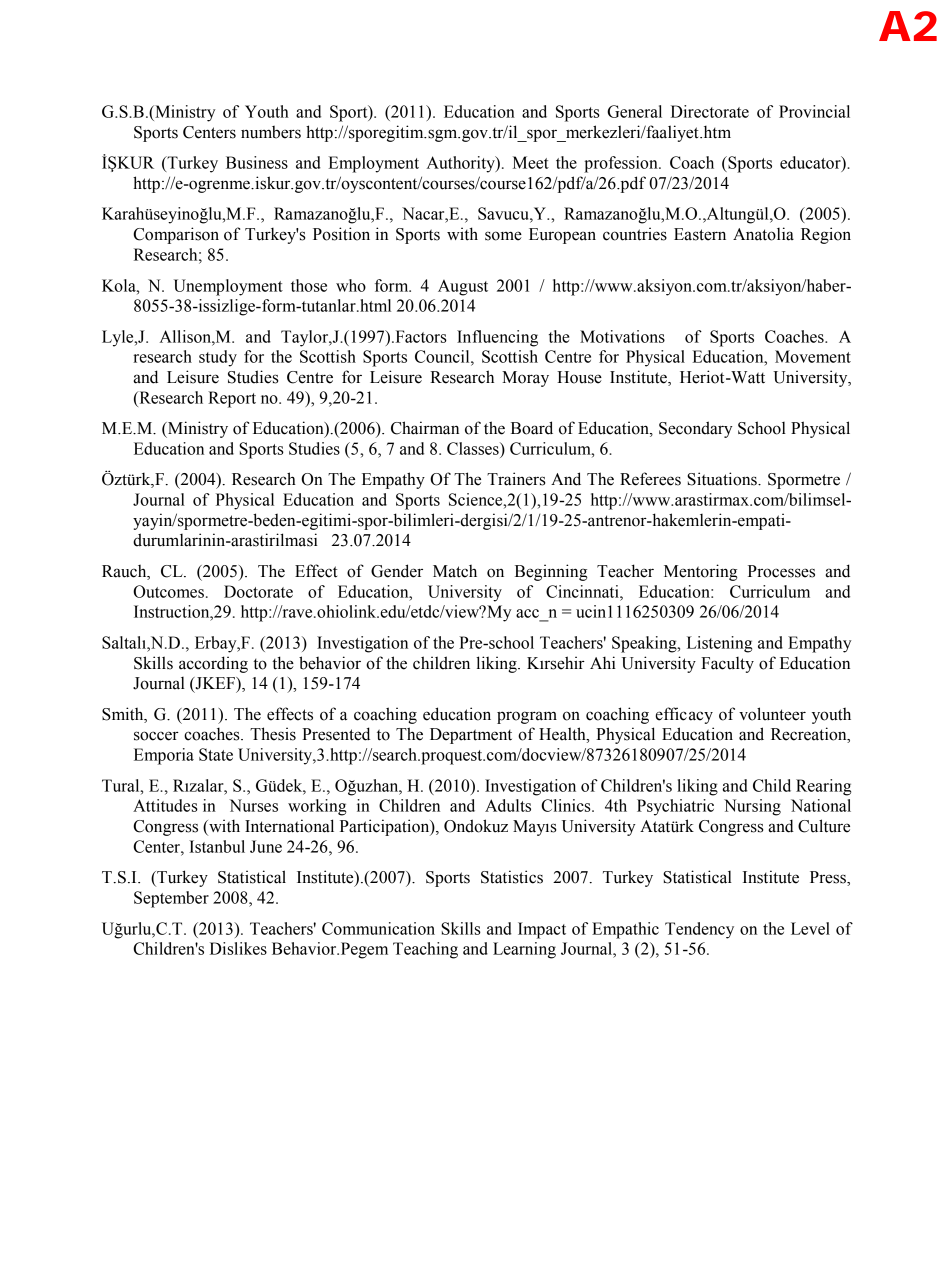 The image size is (952, 1270). Describe the element at coordinates (213, 664) in the image. I see `according` at that location.
